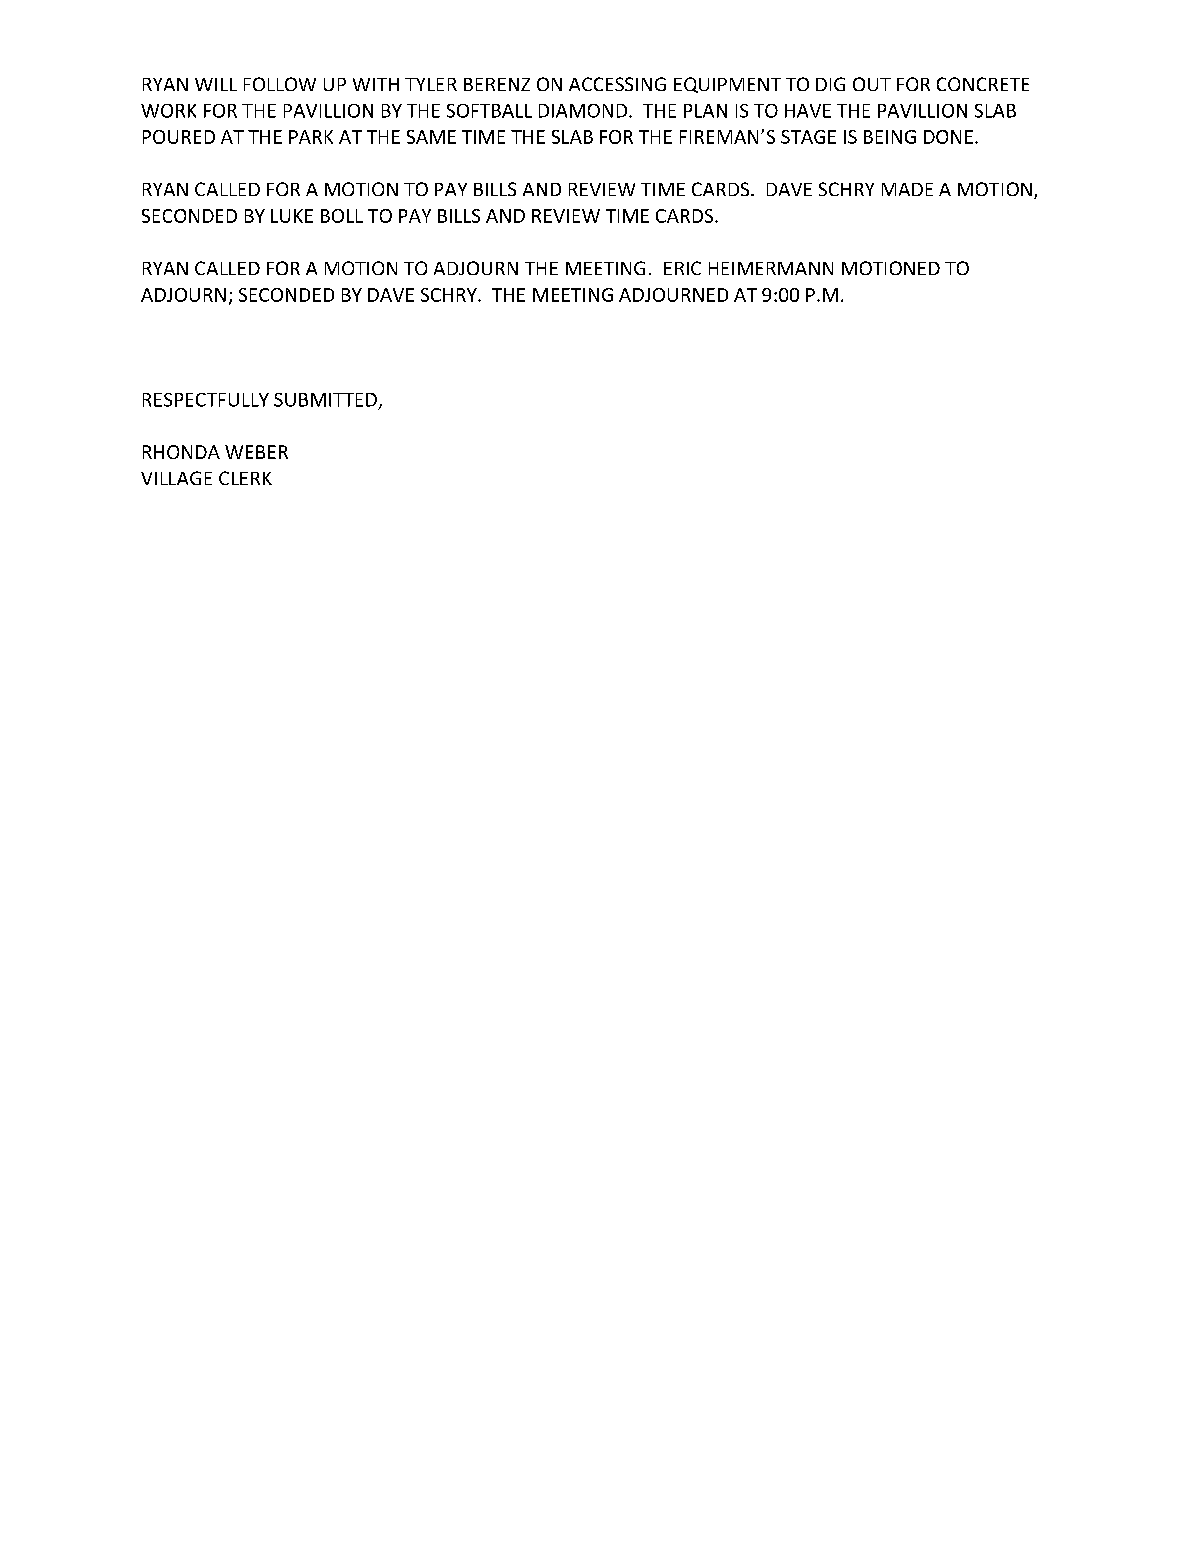 The width and height of the image is (1197, 1550). I want to click on LUKE, so click(292, 216).
